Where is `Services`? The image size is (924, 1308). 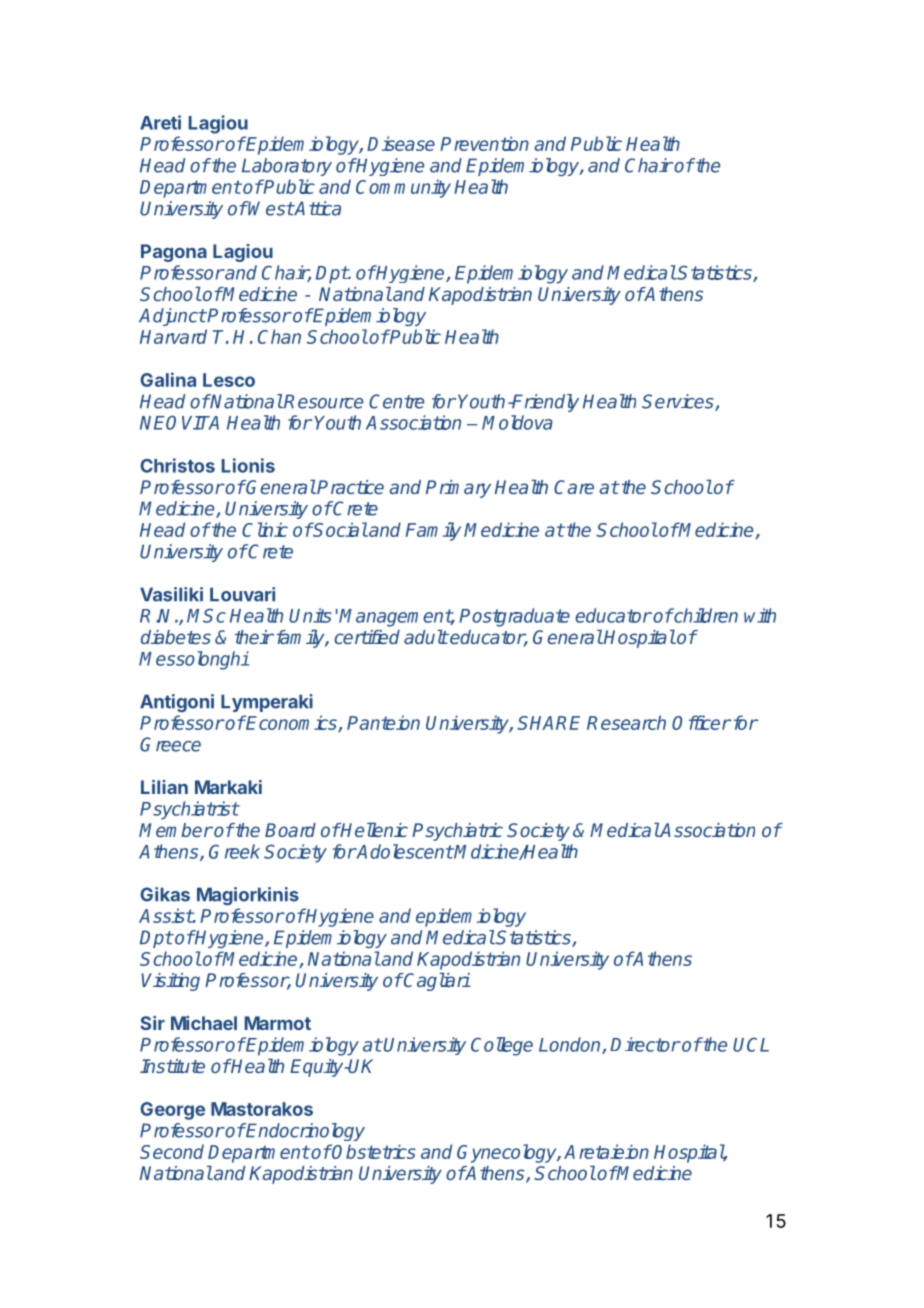 Services is located at coordinates (679, 402).
